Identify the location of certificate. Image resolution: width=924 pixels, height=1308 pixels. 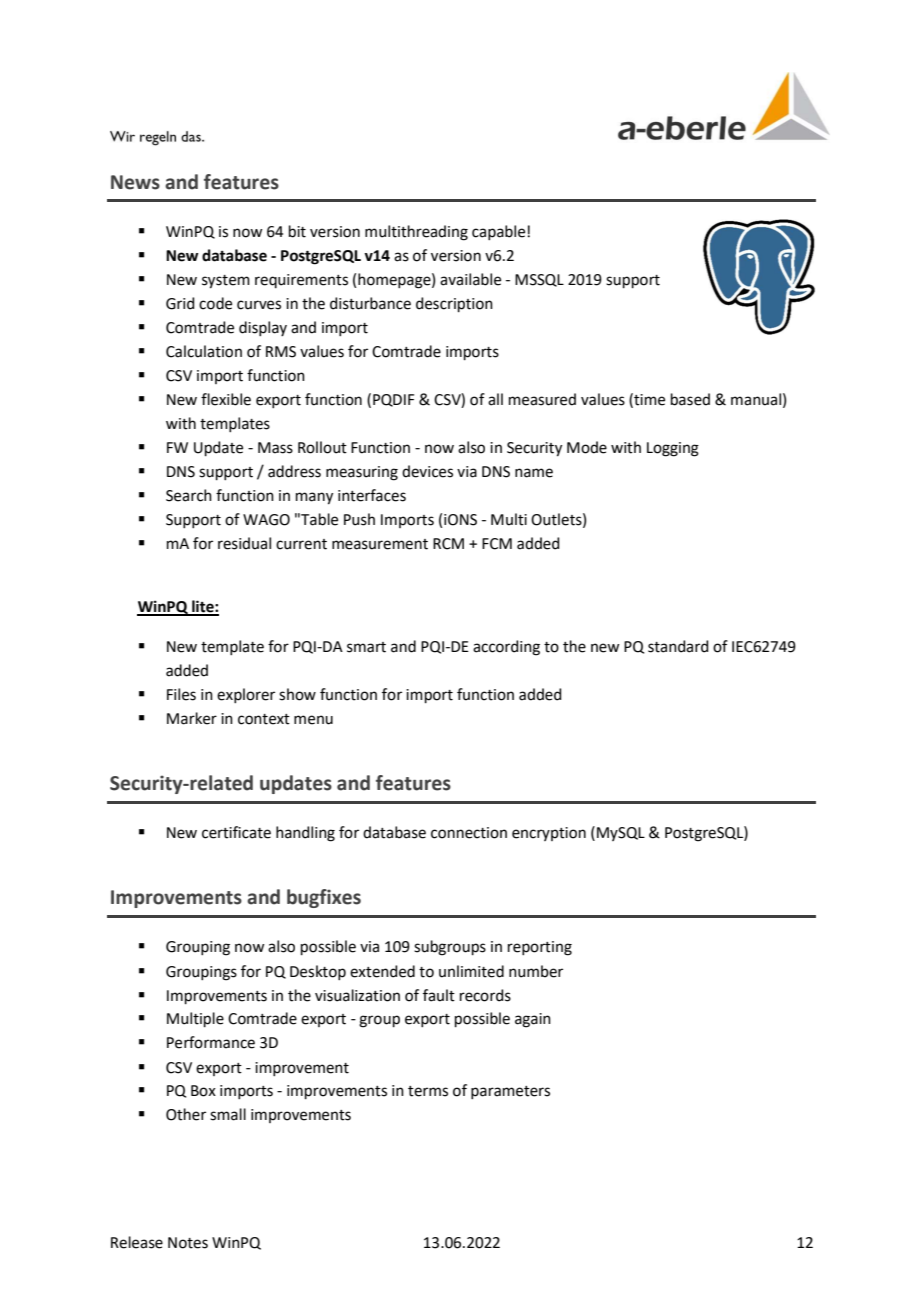
(236, 832).
